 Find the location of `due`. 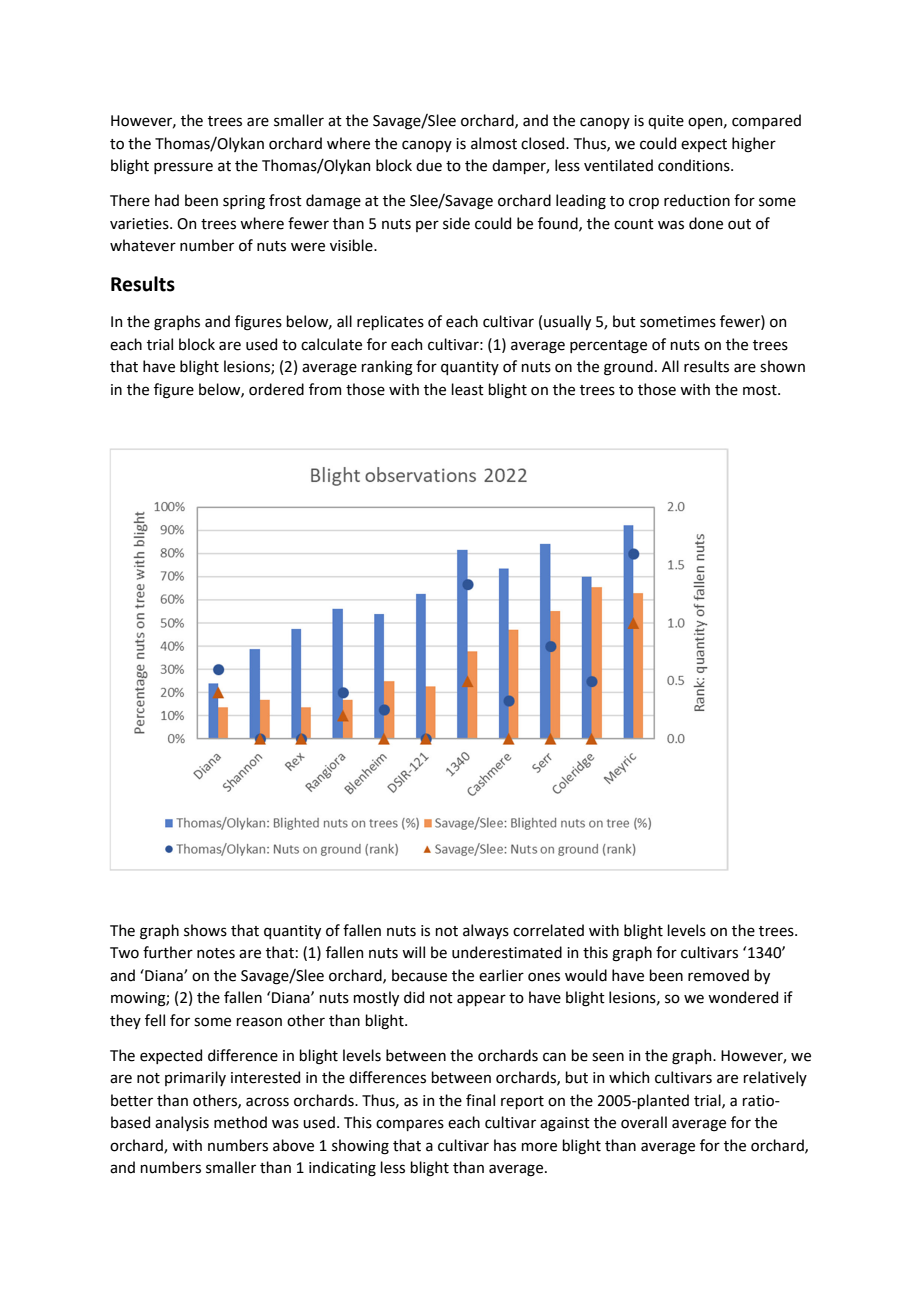

due is located at coordinates (429, 165).
